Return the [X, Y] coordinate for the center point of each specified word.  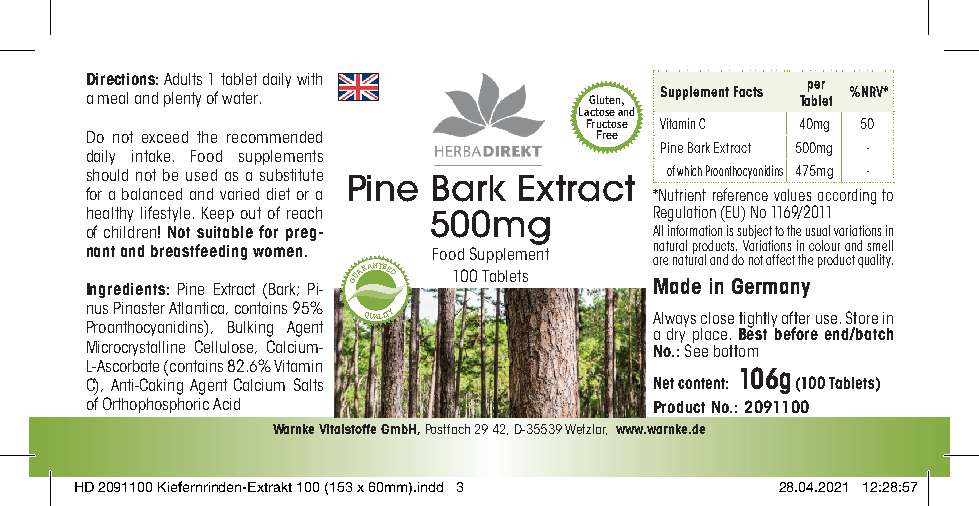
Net [664, 383]
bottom [736, 351]
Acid [226, 404]
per [816, 86]
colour [824, 245]
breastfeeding [199, 252]
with [309, 79]
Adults [183, 79]
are [660, 261]
